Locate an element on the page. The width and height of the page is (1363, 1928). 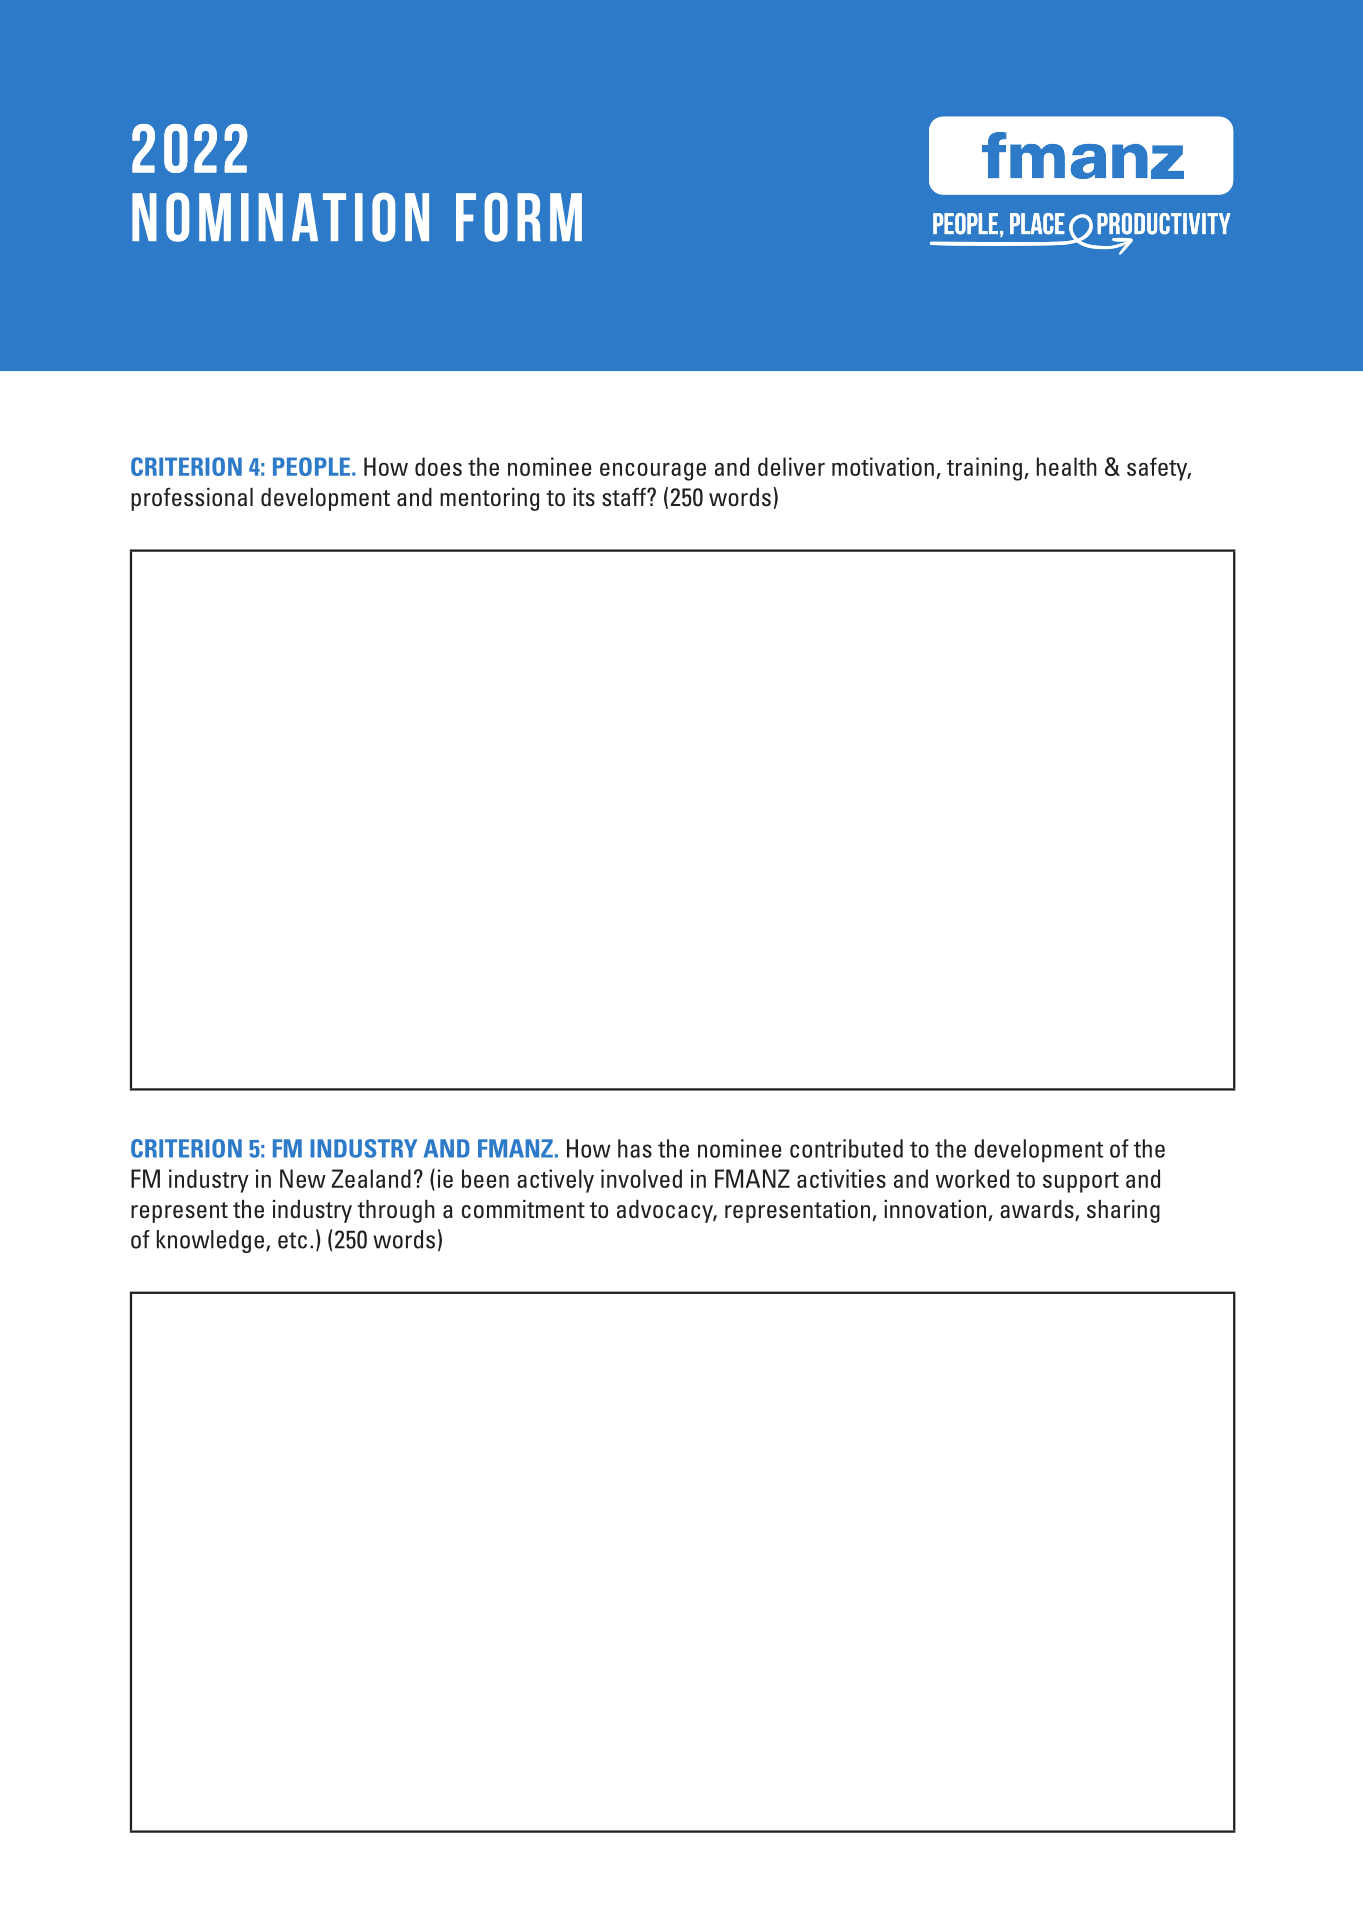
contributed is located at coordinates (846, 1148).
